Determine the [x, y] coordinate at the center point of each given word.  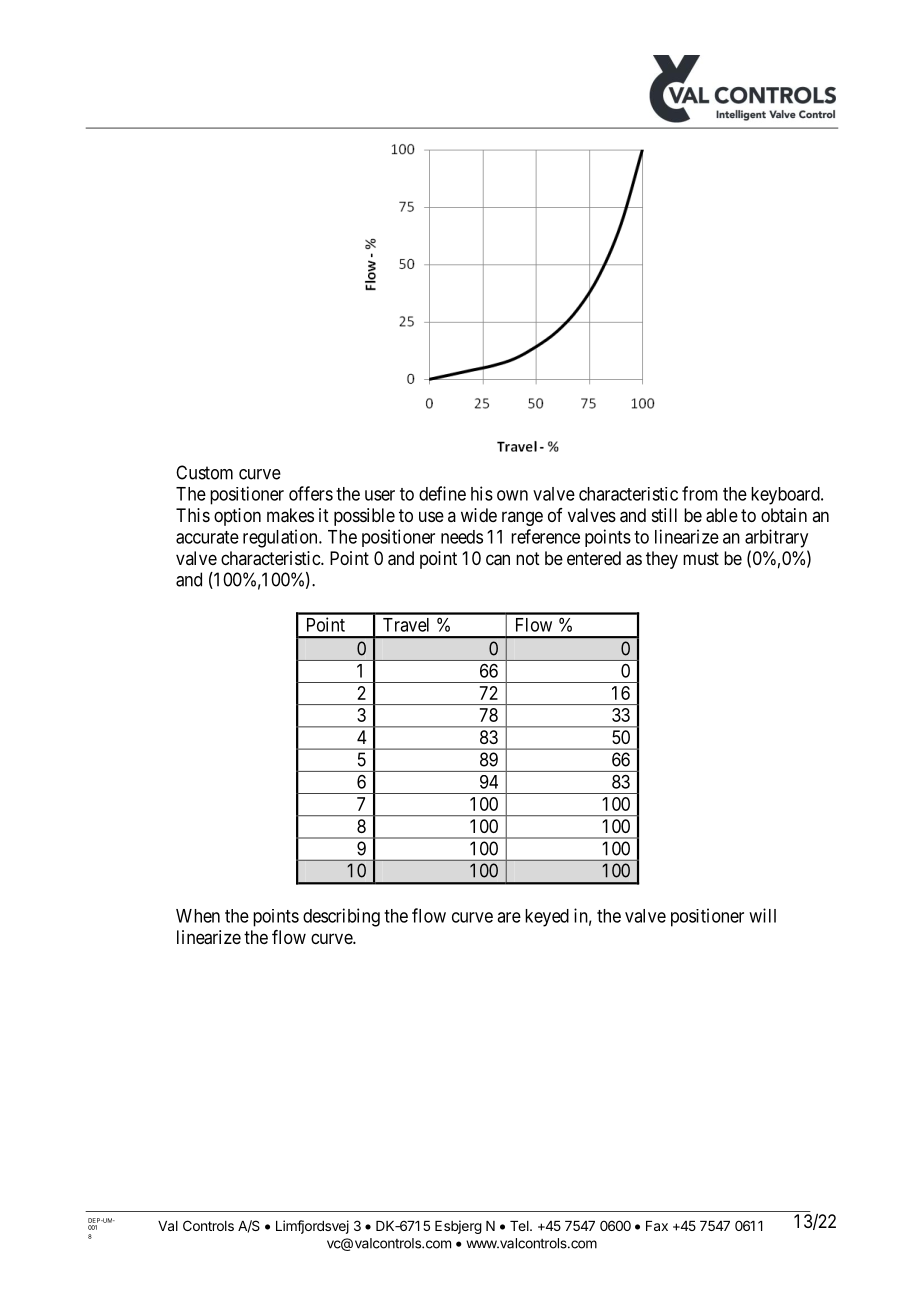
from [700, 493]
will [762, 915]
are [509, 917]
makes [290, 515]
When [198, 916]
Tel [520, 1226]
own [512, 495]
